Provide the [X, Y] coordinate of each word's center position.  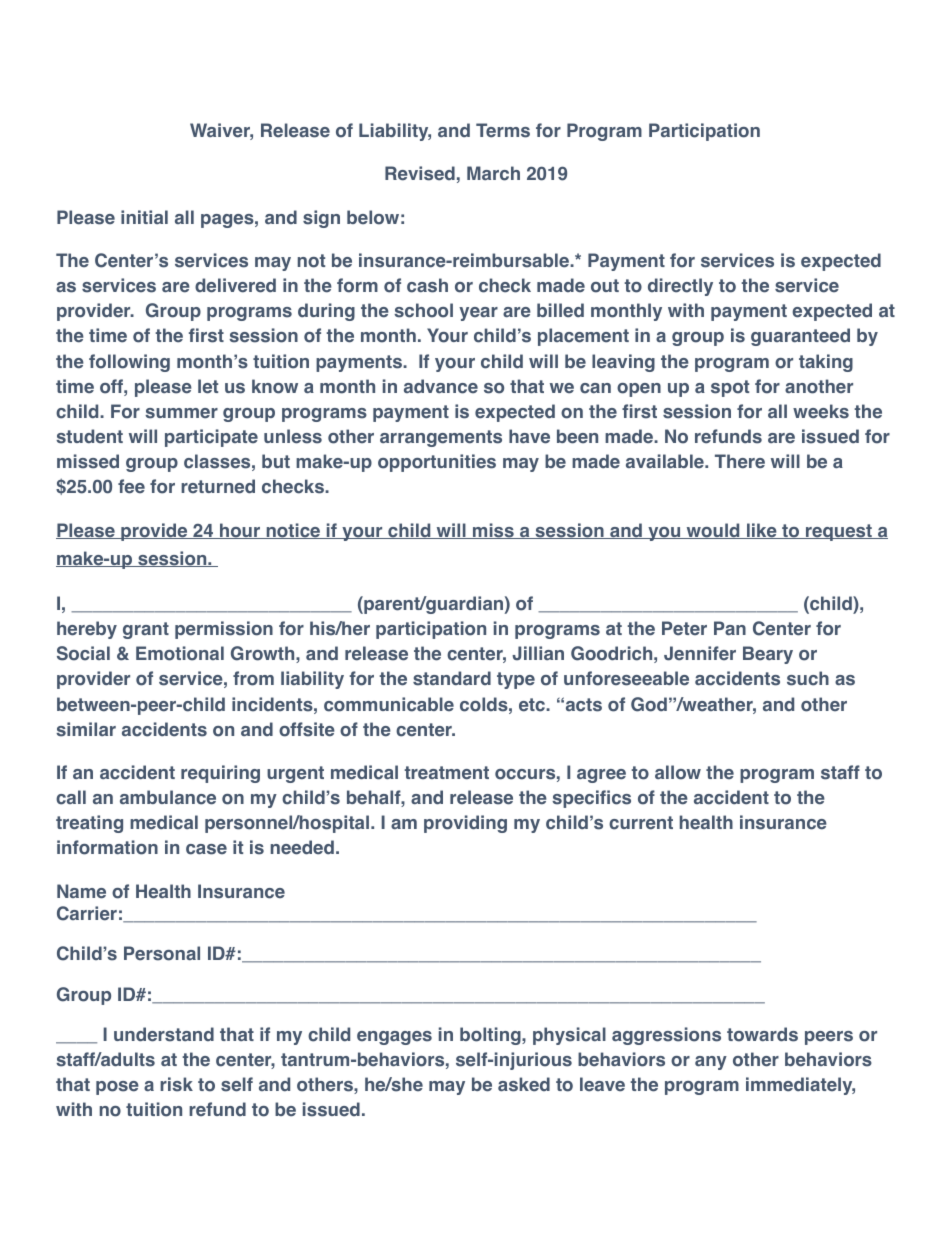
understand [164, 1034]
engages [394, 1038]
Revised [420, 173]
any [711, 1063]
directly [680, 287]
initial [144, 217]
